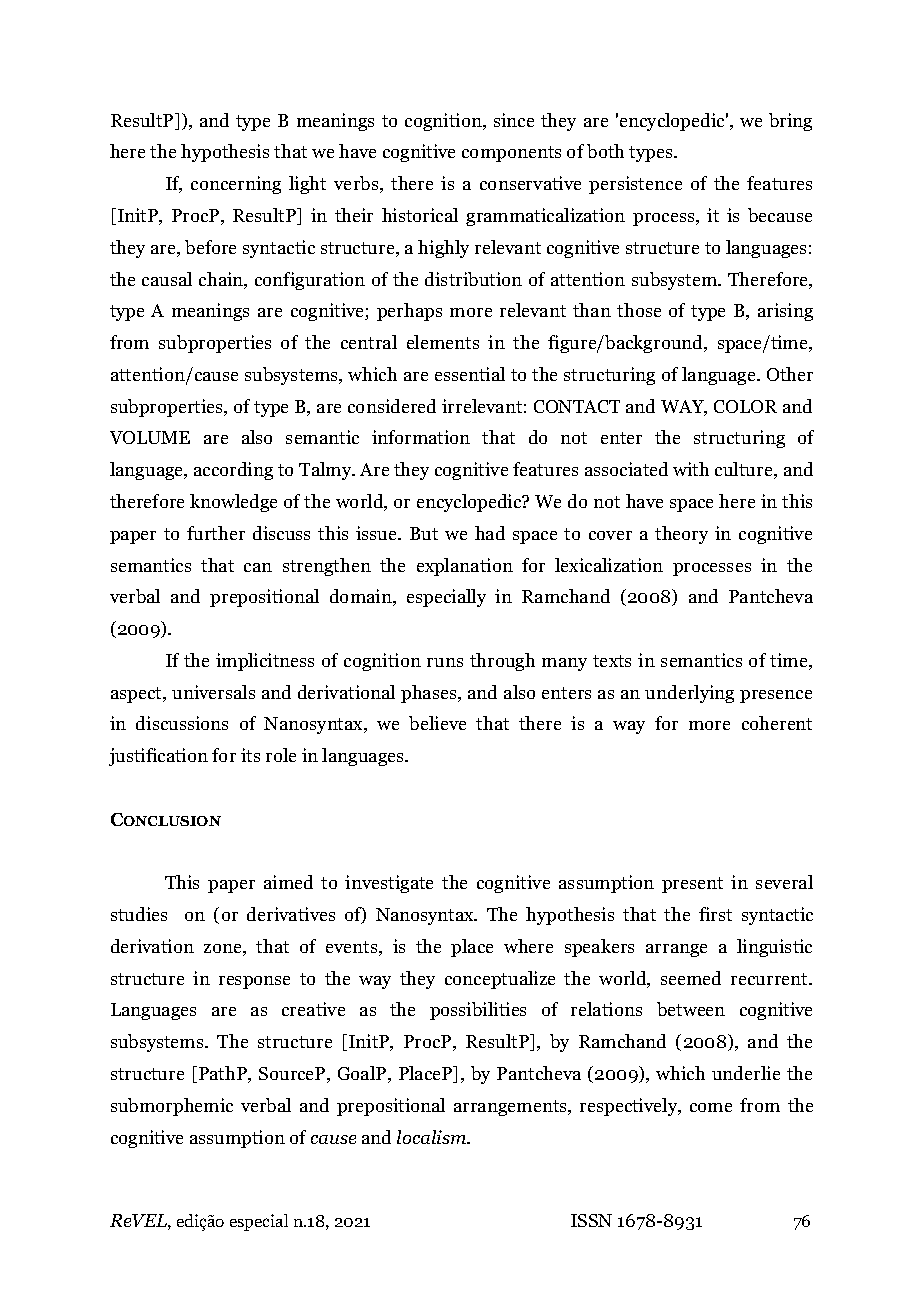 The image size is (924, 1308). Describe the element at coordinates (433, 1137) in the page. I see `localism` at that location.
